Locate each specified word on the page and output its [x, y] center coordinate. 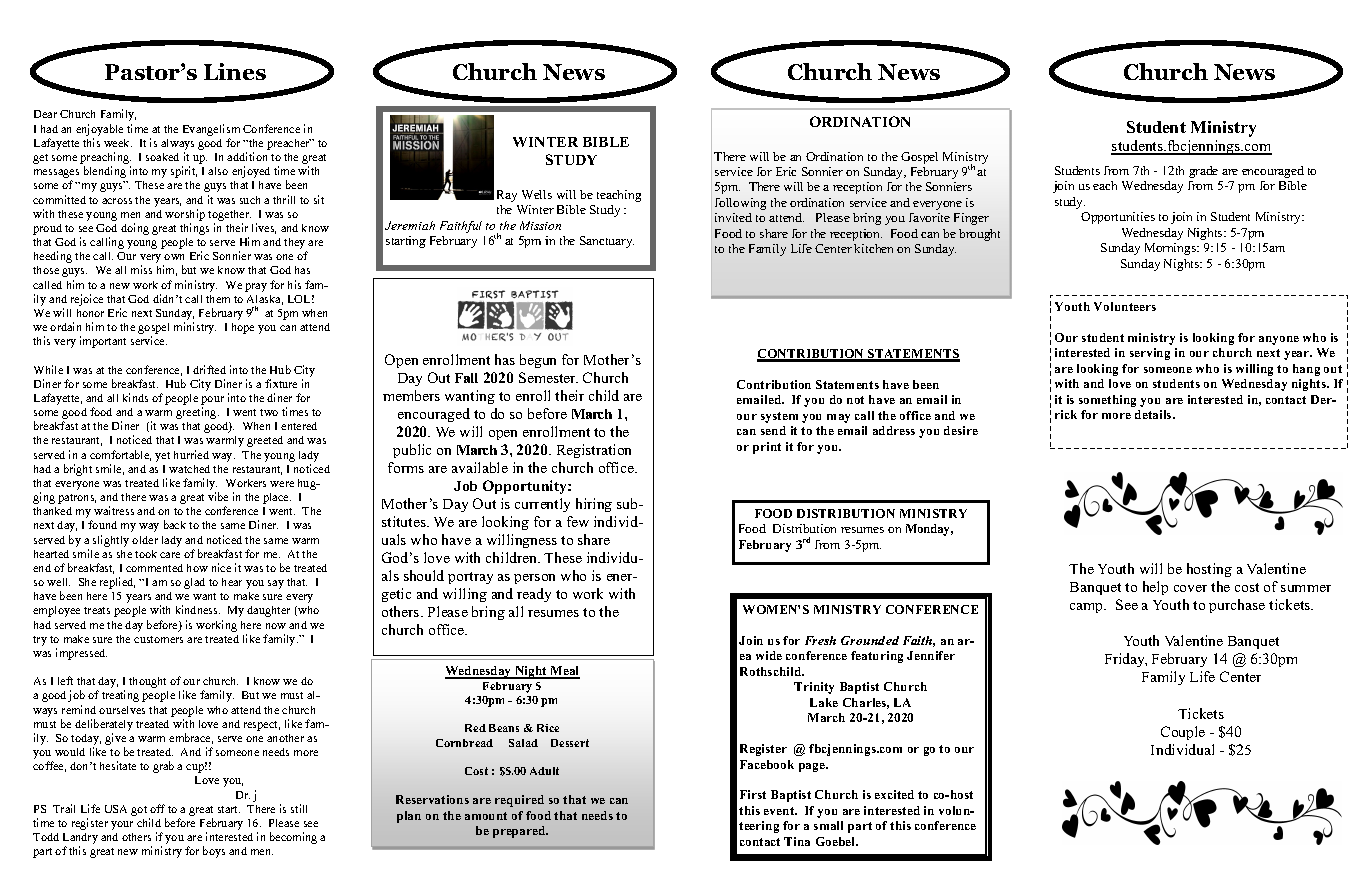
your [122, 825]
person [534, 579]
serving [1150, 354]
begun [538, 361]
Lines [235, 71]
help [1155, 588]
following [740, 204]
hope [243, 328]
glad [194, 583]
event [780, 811]
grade [1203, 172]
